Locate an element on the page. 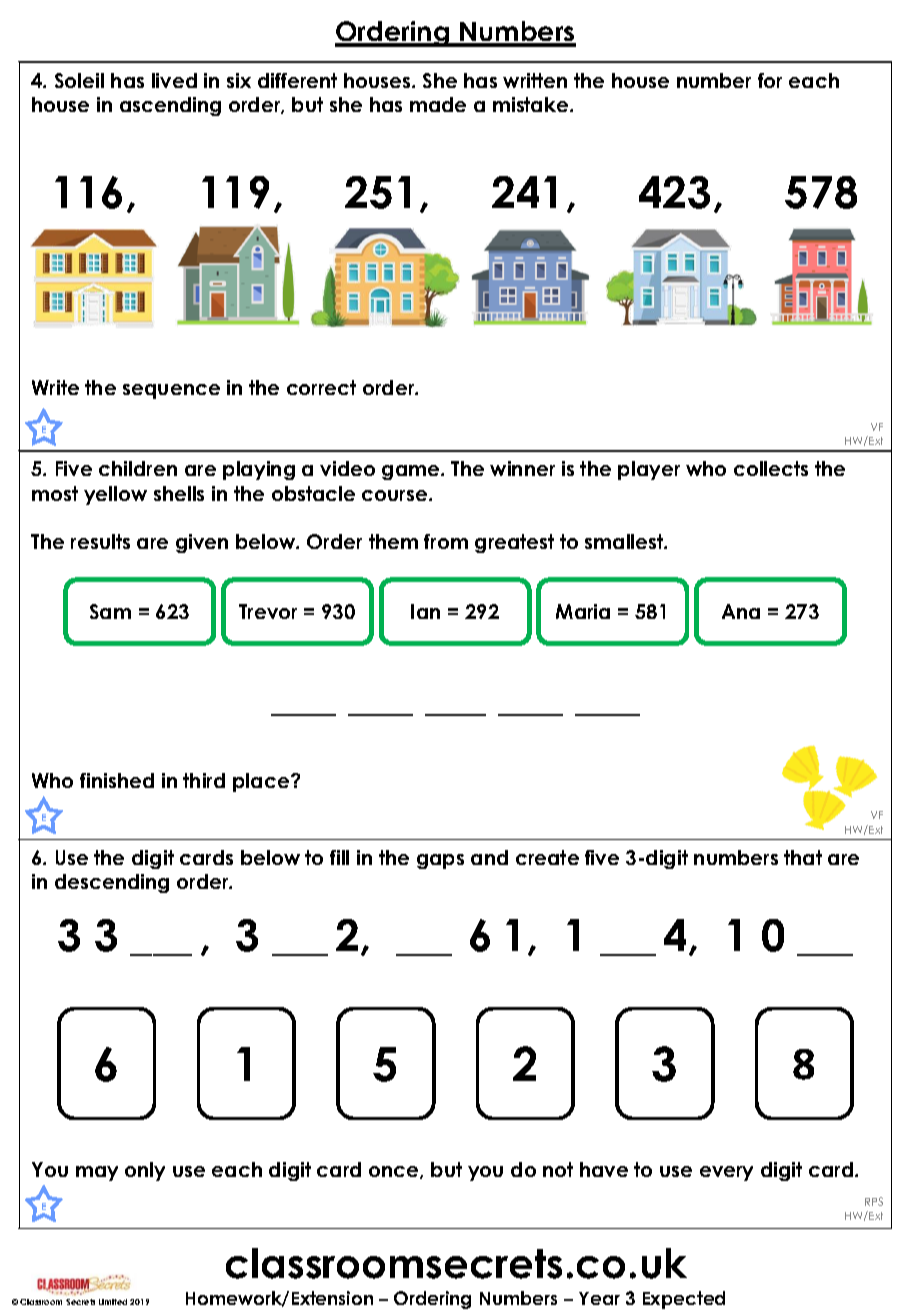 The width and height of the image is (911, 1316). ascending is located at coordinates (170, 106).
